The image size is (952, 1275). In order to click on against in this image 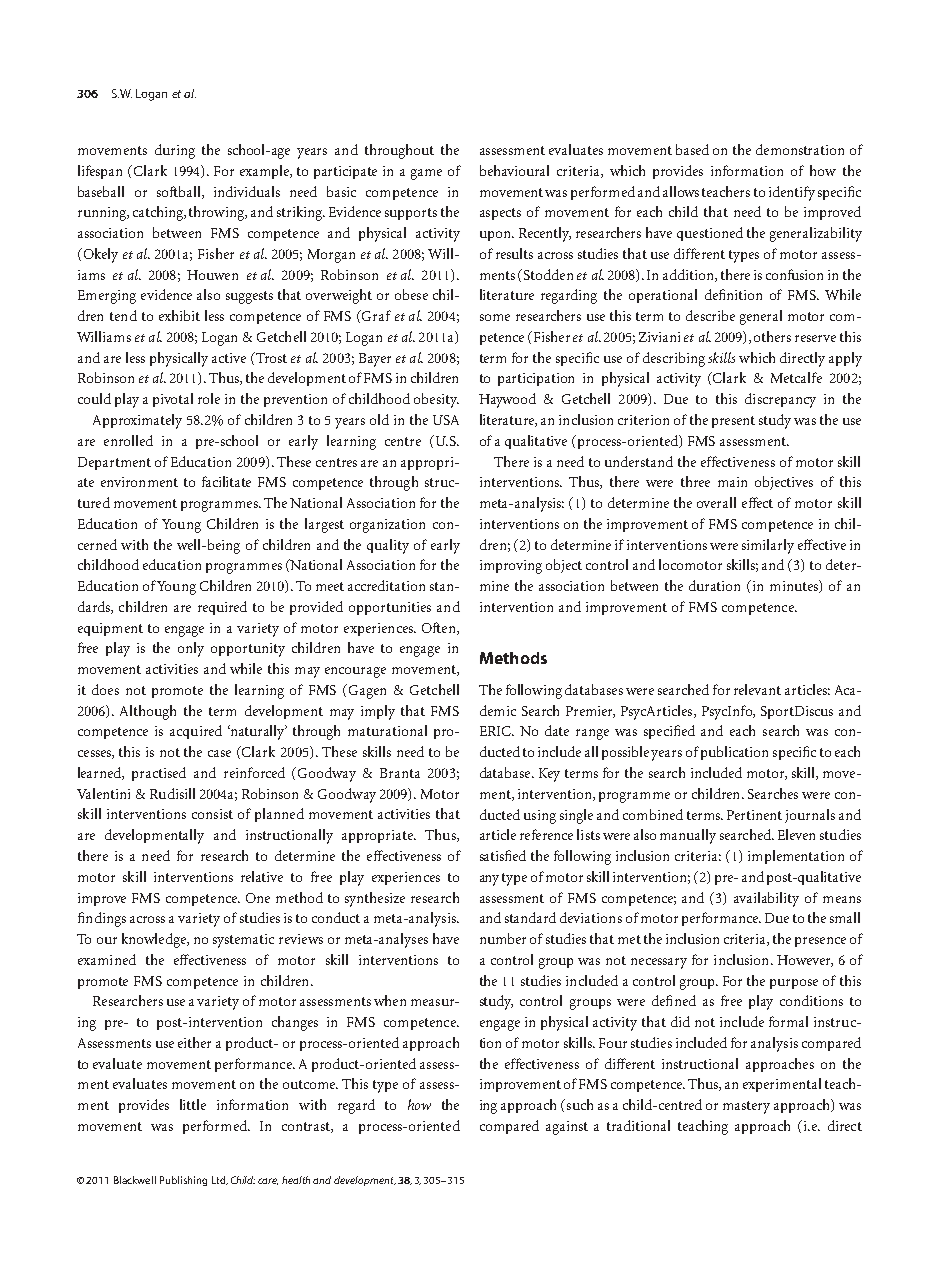, I will do `click(567, 1128)`.
